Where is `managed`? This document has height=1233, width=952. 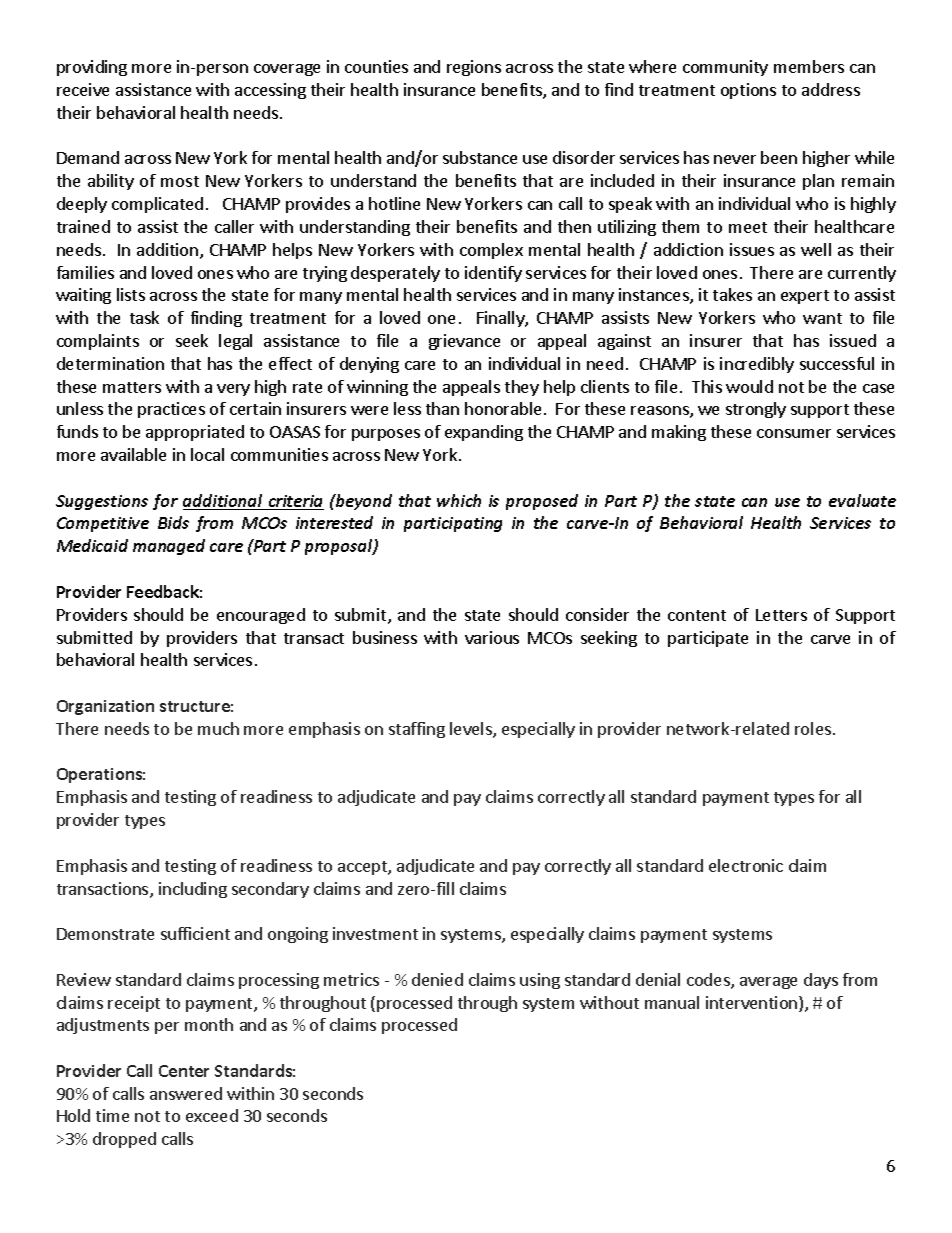
managed is located at coordinates (169, 547).
